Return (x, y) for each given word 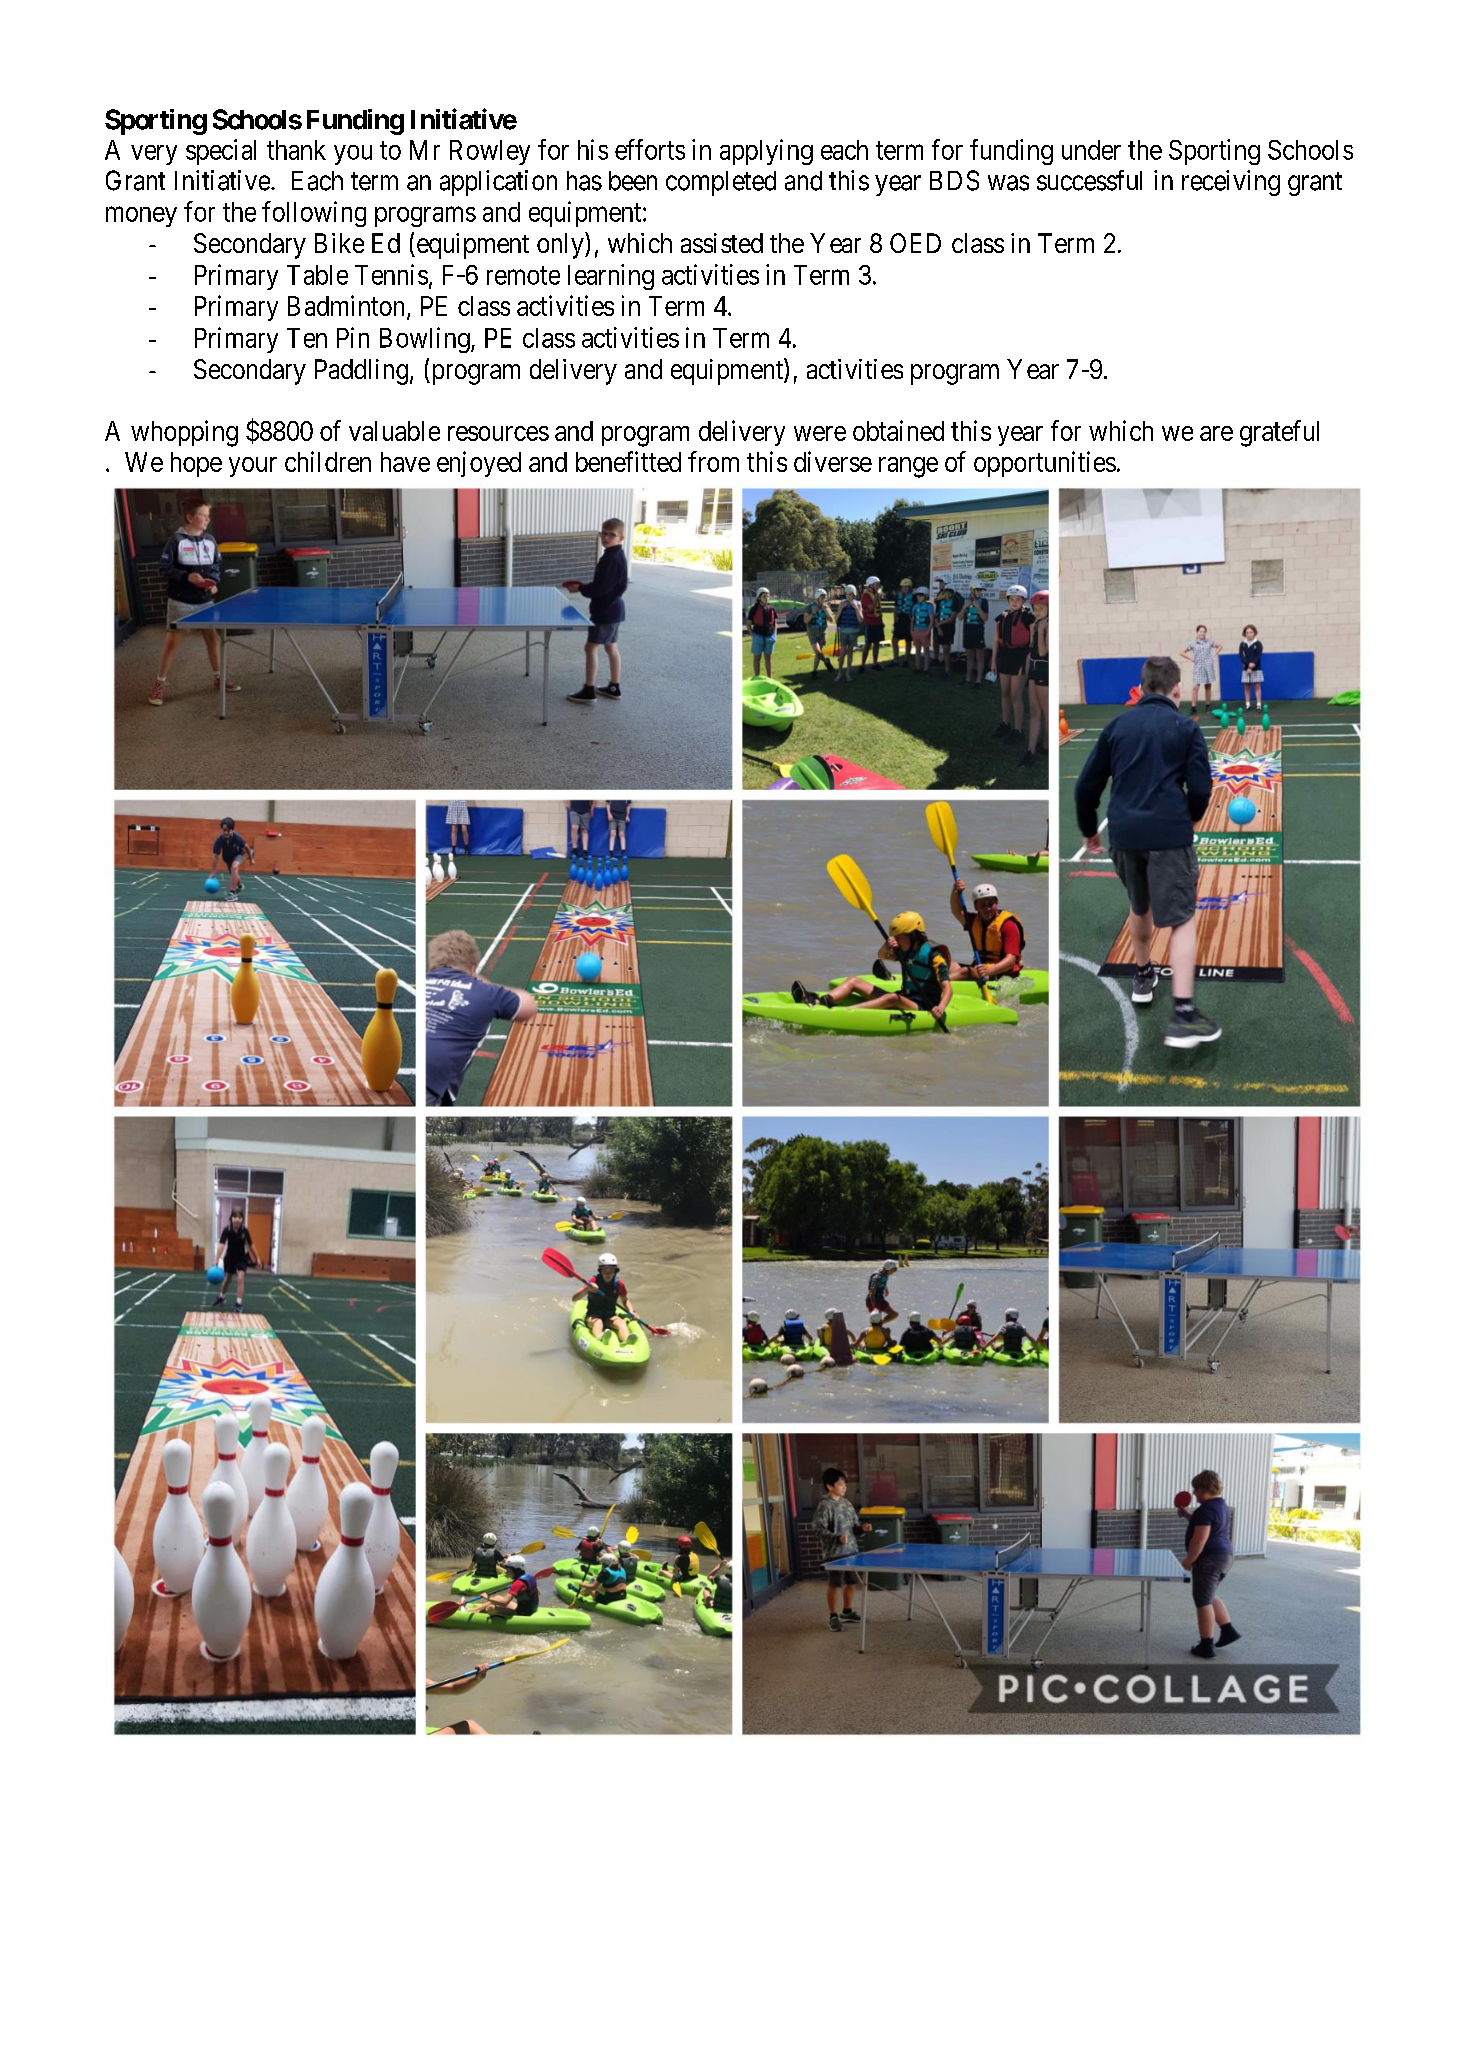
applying (766, 152)
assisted (722, 243)
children (328, 461)
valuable (394, 431)
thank (296, 150)
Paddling (361, 372)
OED (915, 243)
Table (317, 275)
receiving (1231, 183)
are (1216, 433)
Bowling (426, 340)
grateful (1279, 433)
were (820, 433)
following (314, 214)
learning (611, 277)
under (1091, 150)
